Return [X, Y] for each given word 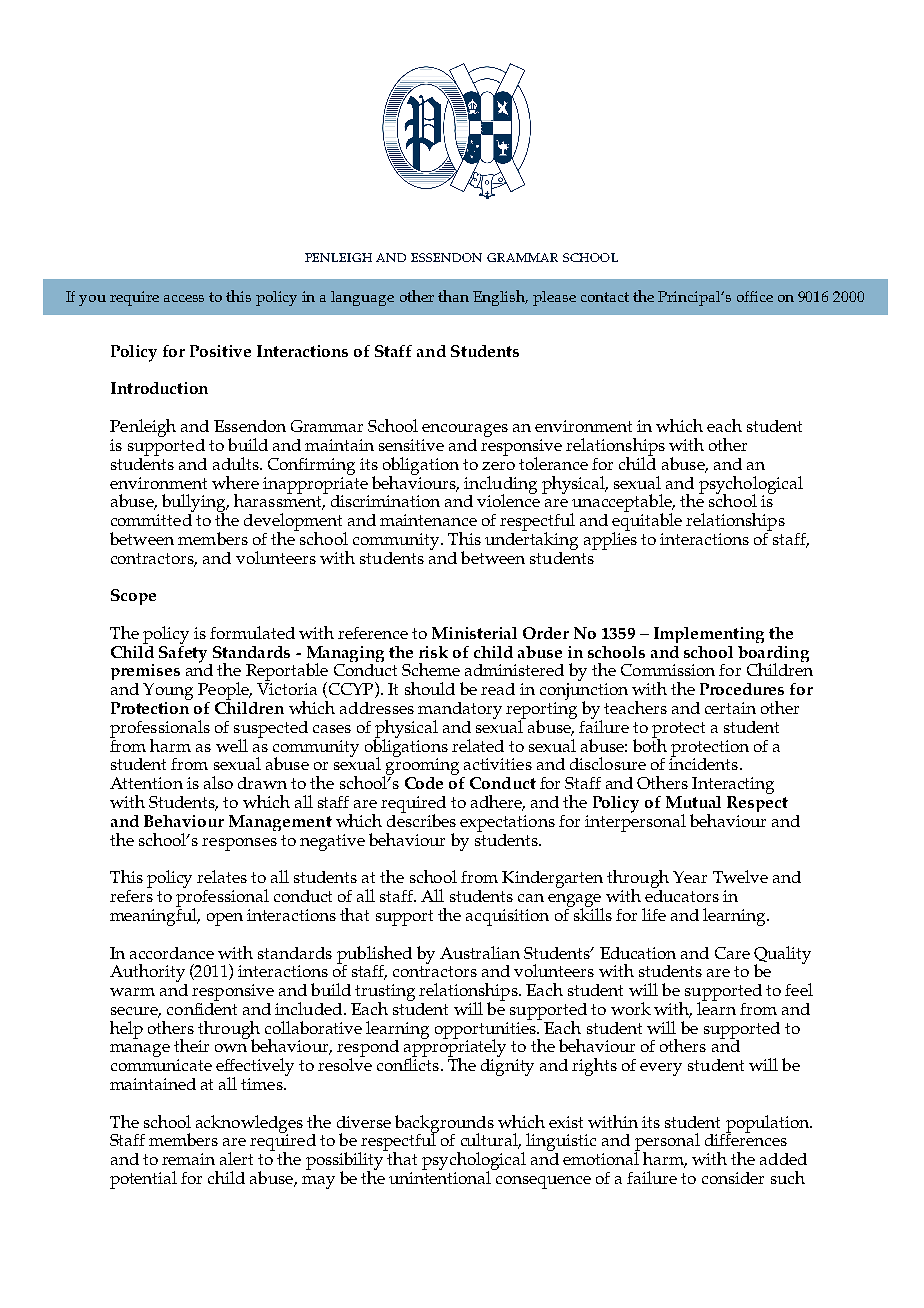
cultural [491, 1141]
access [184, 298]
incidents [705, 763]
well [232, 745]
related [478, 745]
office [755, 296]
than [453, 296]
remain [188, 1159]
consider [733, 1178]
